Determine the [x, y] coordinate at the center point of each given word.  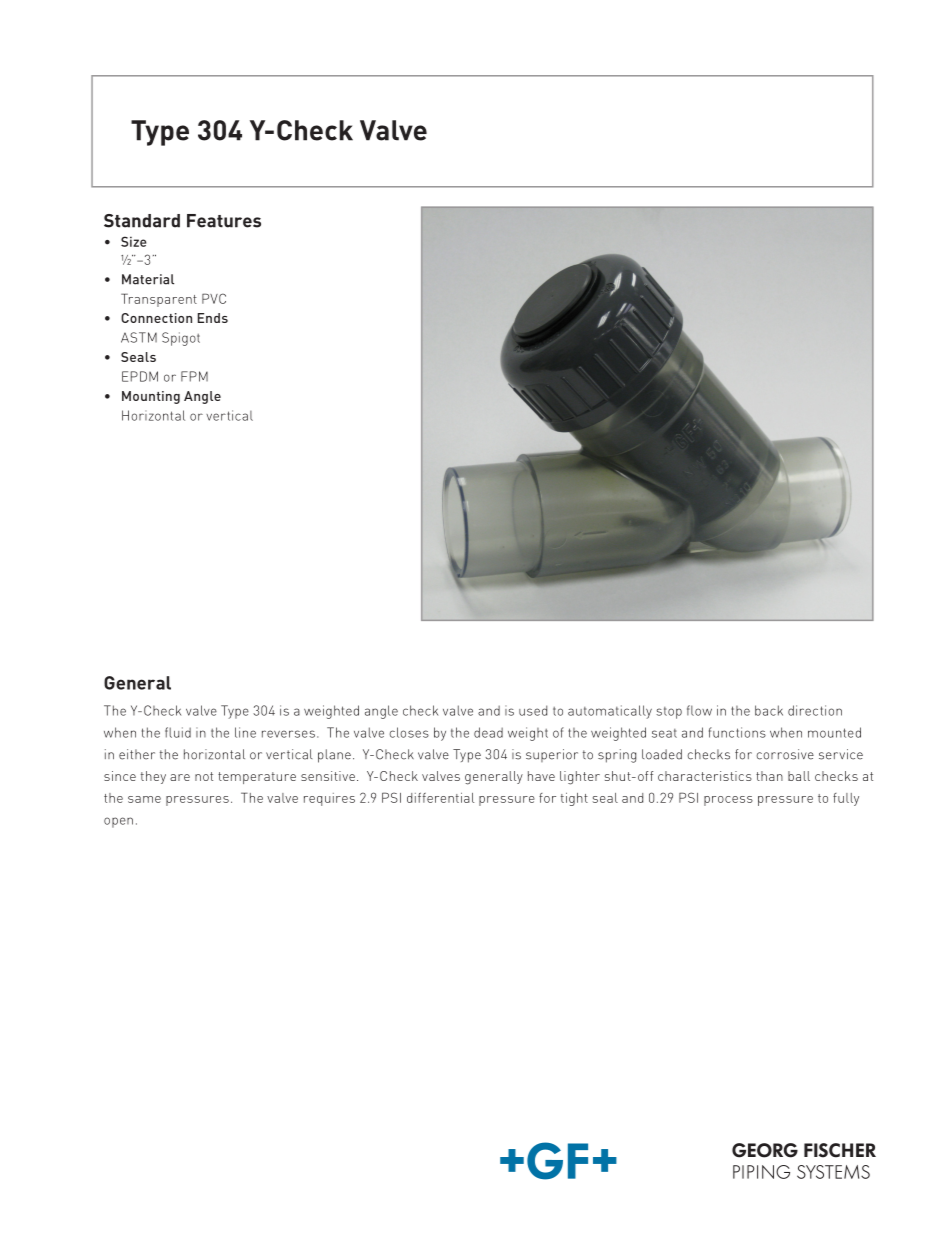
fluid [178, 732]
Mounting [151, 397]
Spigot [181, 339]
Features [224, 221]
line [245, 732]
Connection [156, 318]
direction [815, 710]
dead [488, 732]
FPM [194, 376]
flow [699, 710]
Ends [213, 318]
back [769, 710]
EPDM [140, 376]
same [144, 799]
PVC [214, 298]
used [533, 710]
